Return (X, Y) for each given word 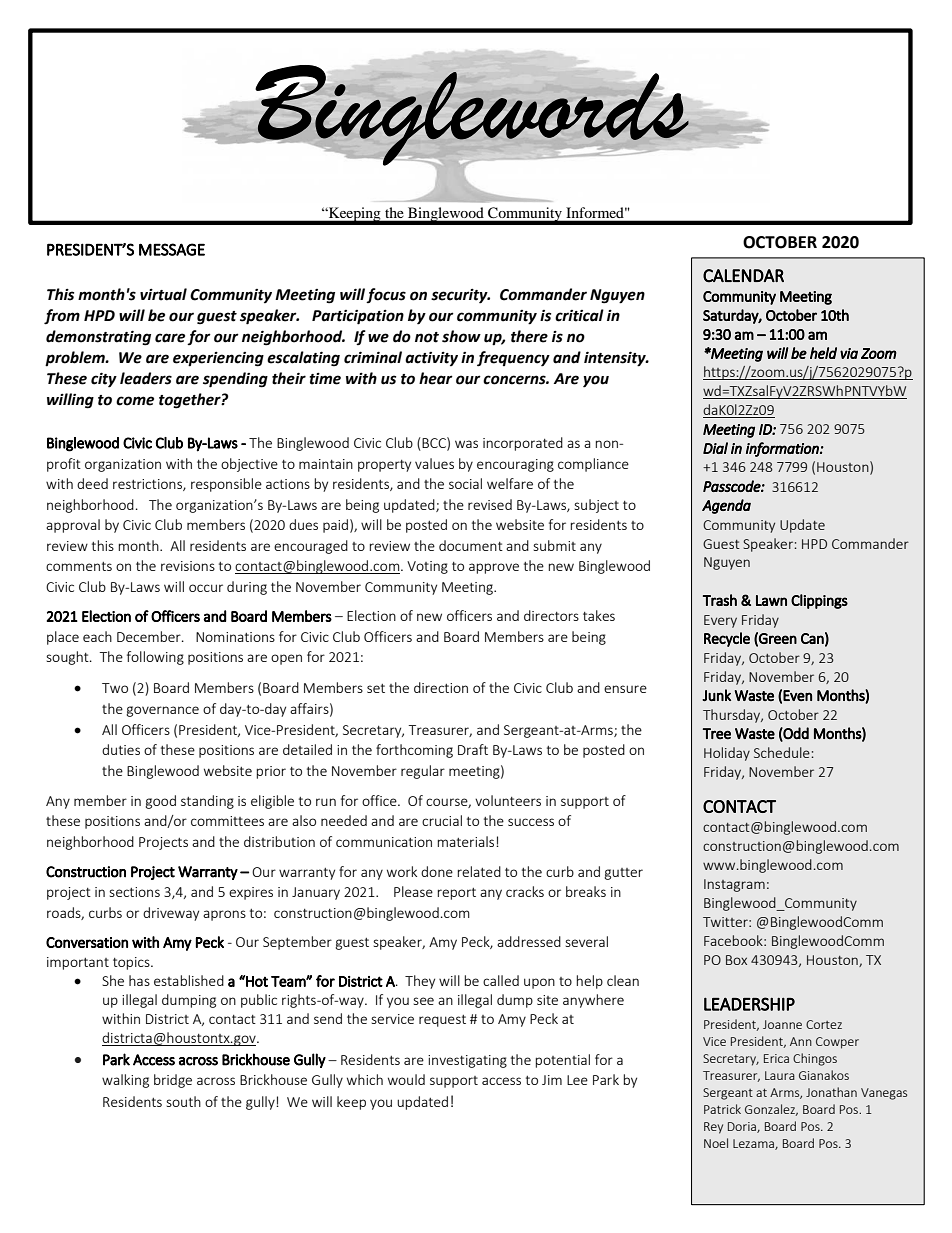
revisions (188, 566)
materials (467, 841)
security (460, 296)
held (823, 353)
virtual (163, 294)
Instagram (734, 885)
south (183, 1101)
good (160, 802)
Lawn (771, 600)
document (471, 545)
